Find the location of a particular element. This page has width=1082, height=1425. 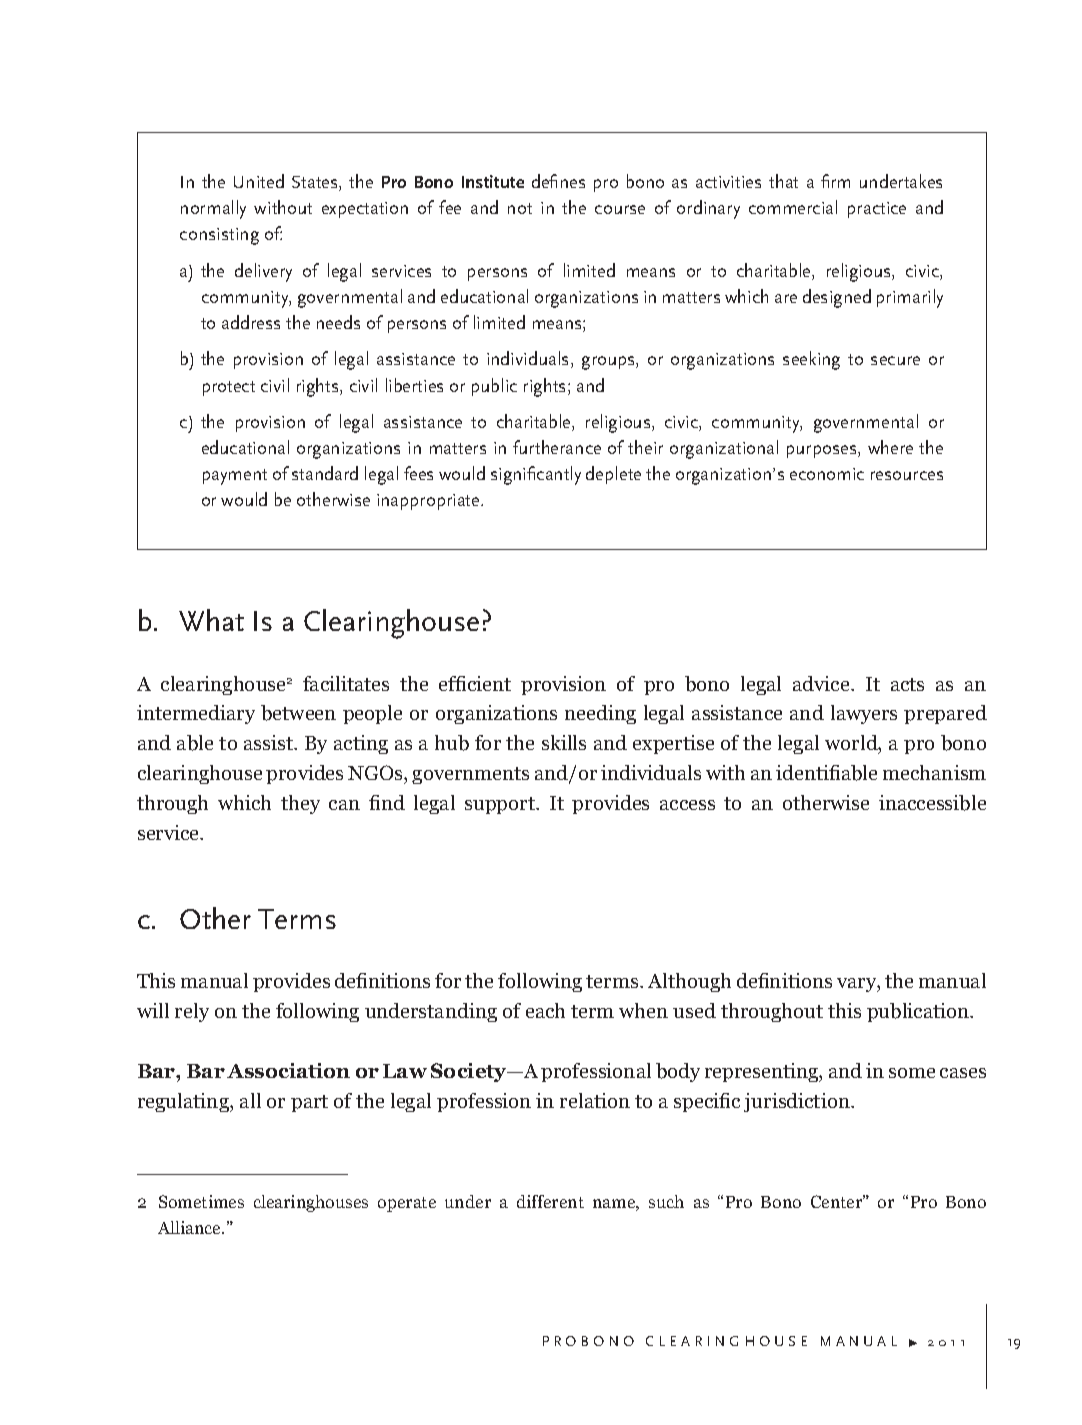

practice is located at coordinates (877, 210).
